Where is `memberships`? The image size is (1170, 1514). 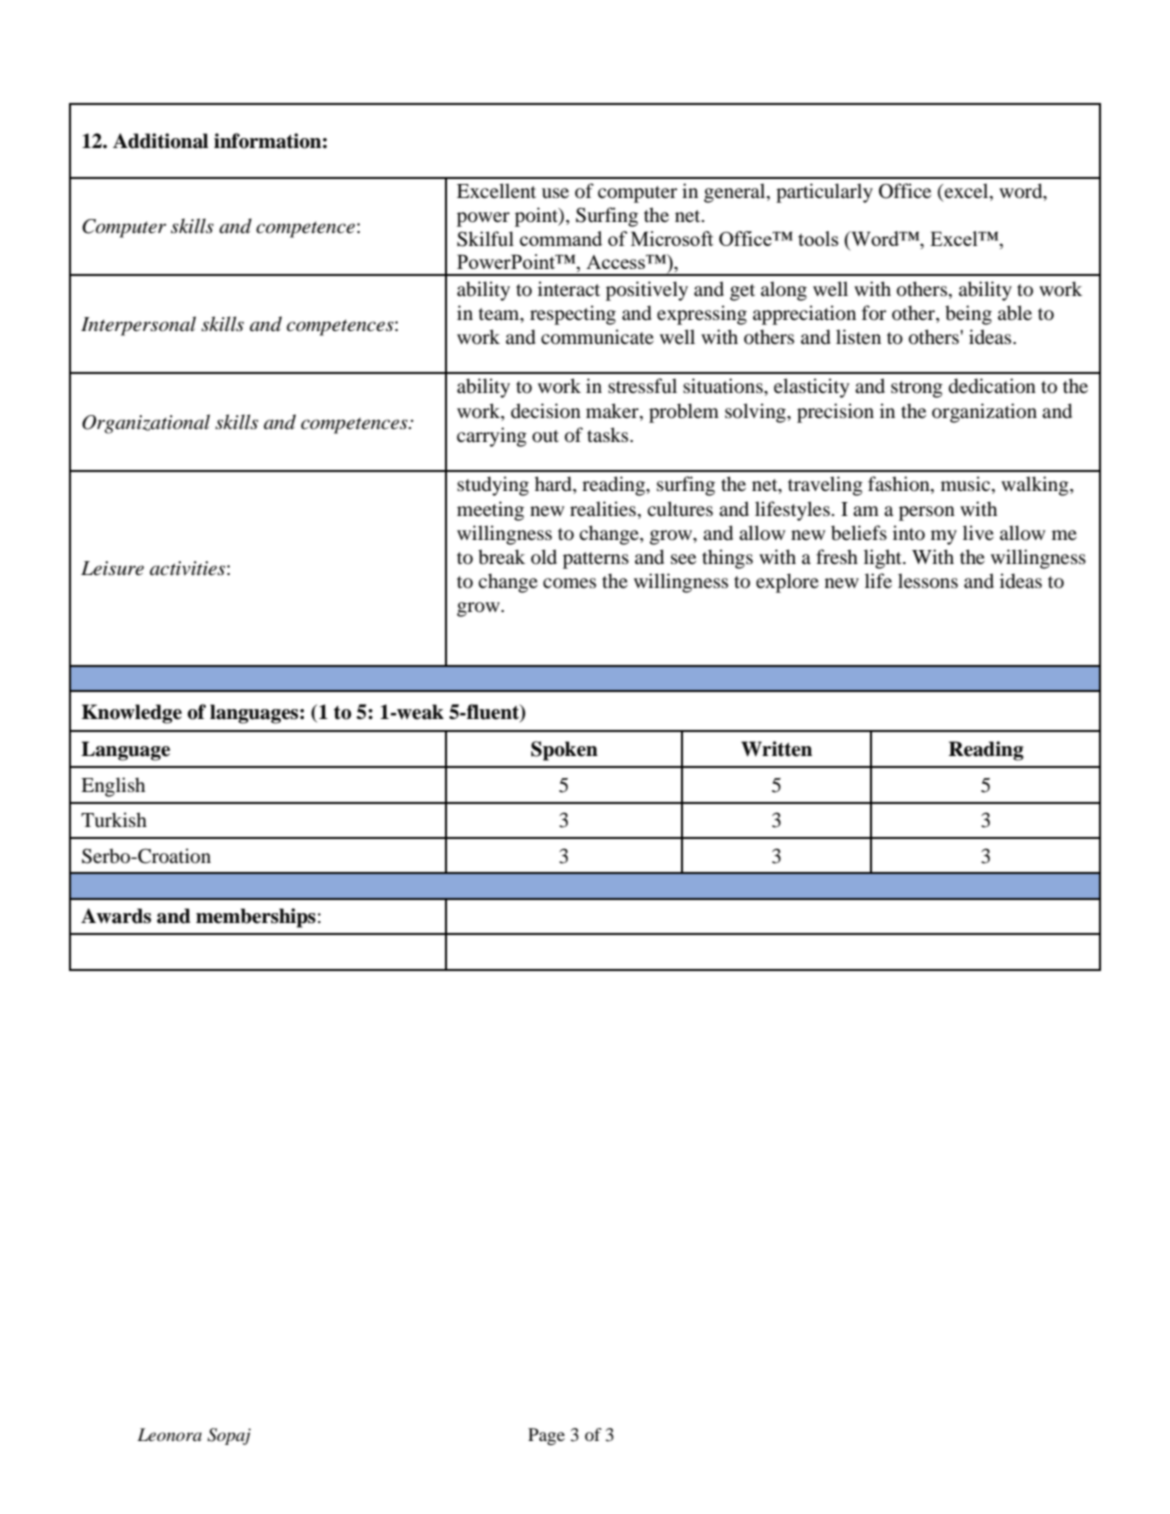
memberships is located at coordinates (256, 918).
